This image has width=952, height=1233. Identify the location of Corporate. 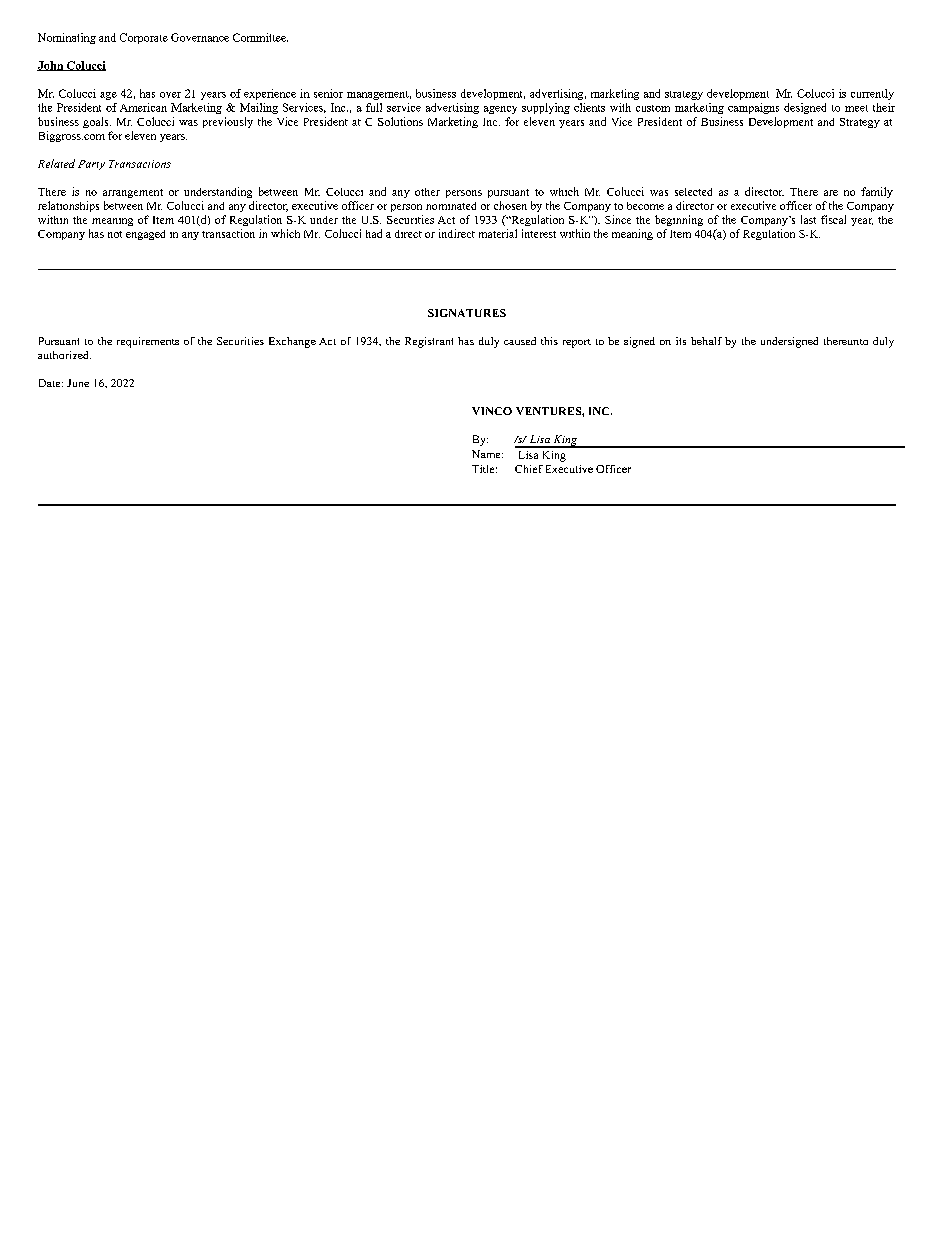
(144, 38).
